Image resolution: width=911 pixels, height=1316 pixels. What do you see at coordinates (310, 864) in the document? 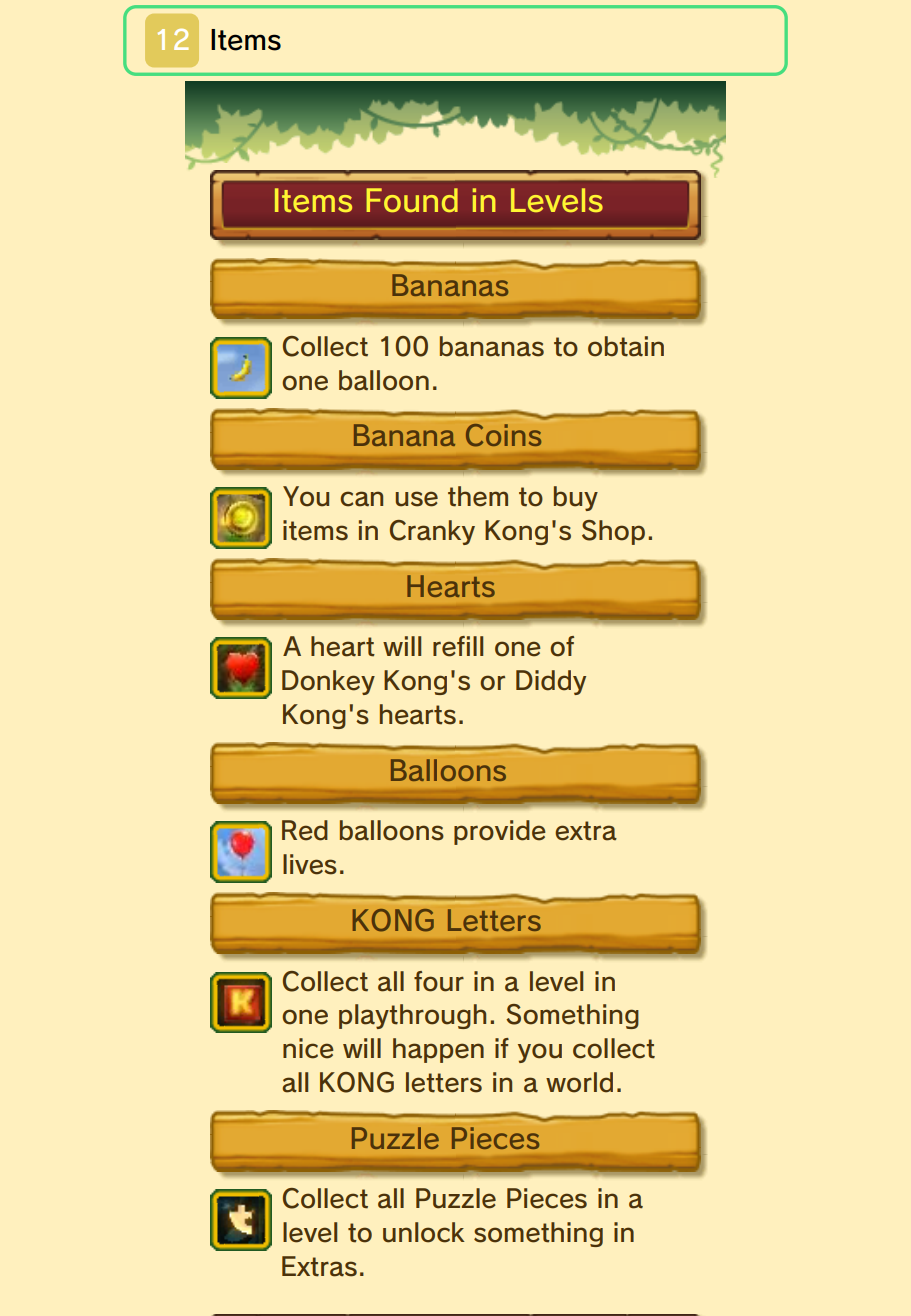
I see `lives` at bounding box center [310, 864].
